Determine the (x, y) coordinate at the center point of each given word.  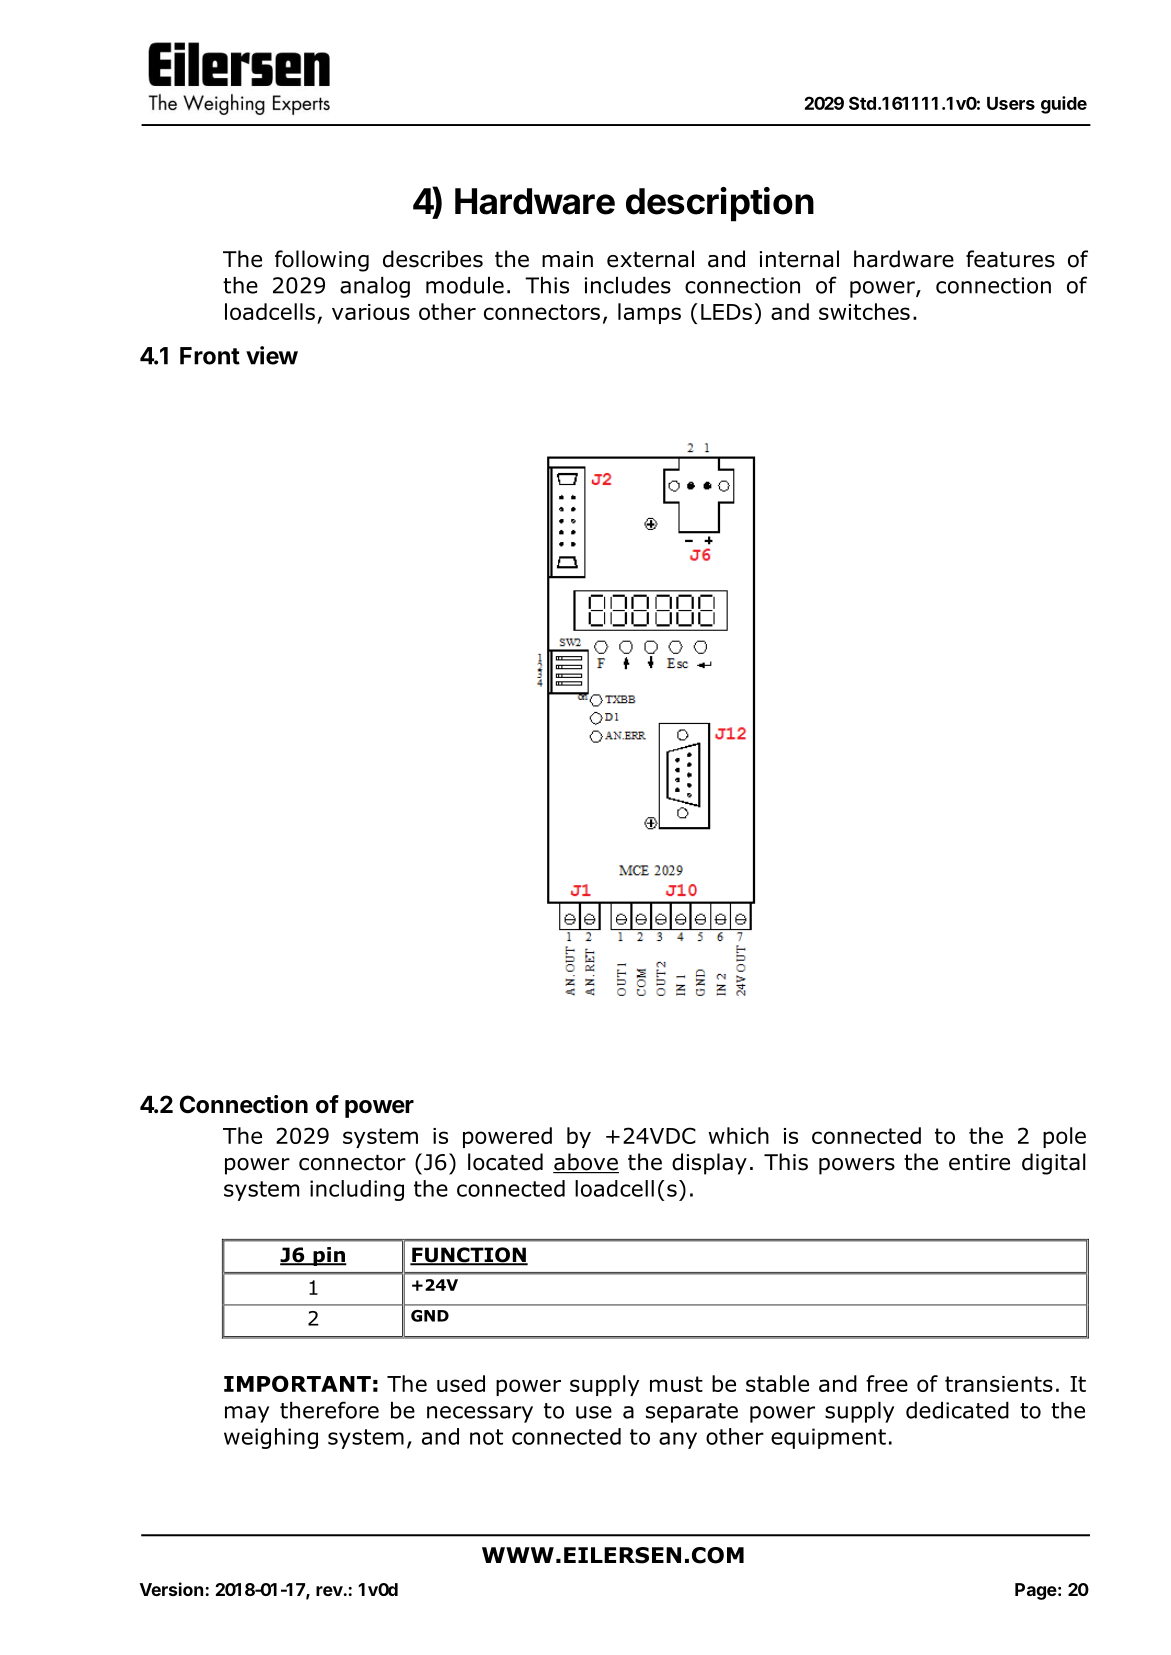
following (322, 261)
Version (171, 1589)
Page (1036, 1591)
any (678, 1440)
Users (1011, 103)
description (720, 204)
